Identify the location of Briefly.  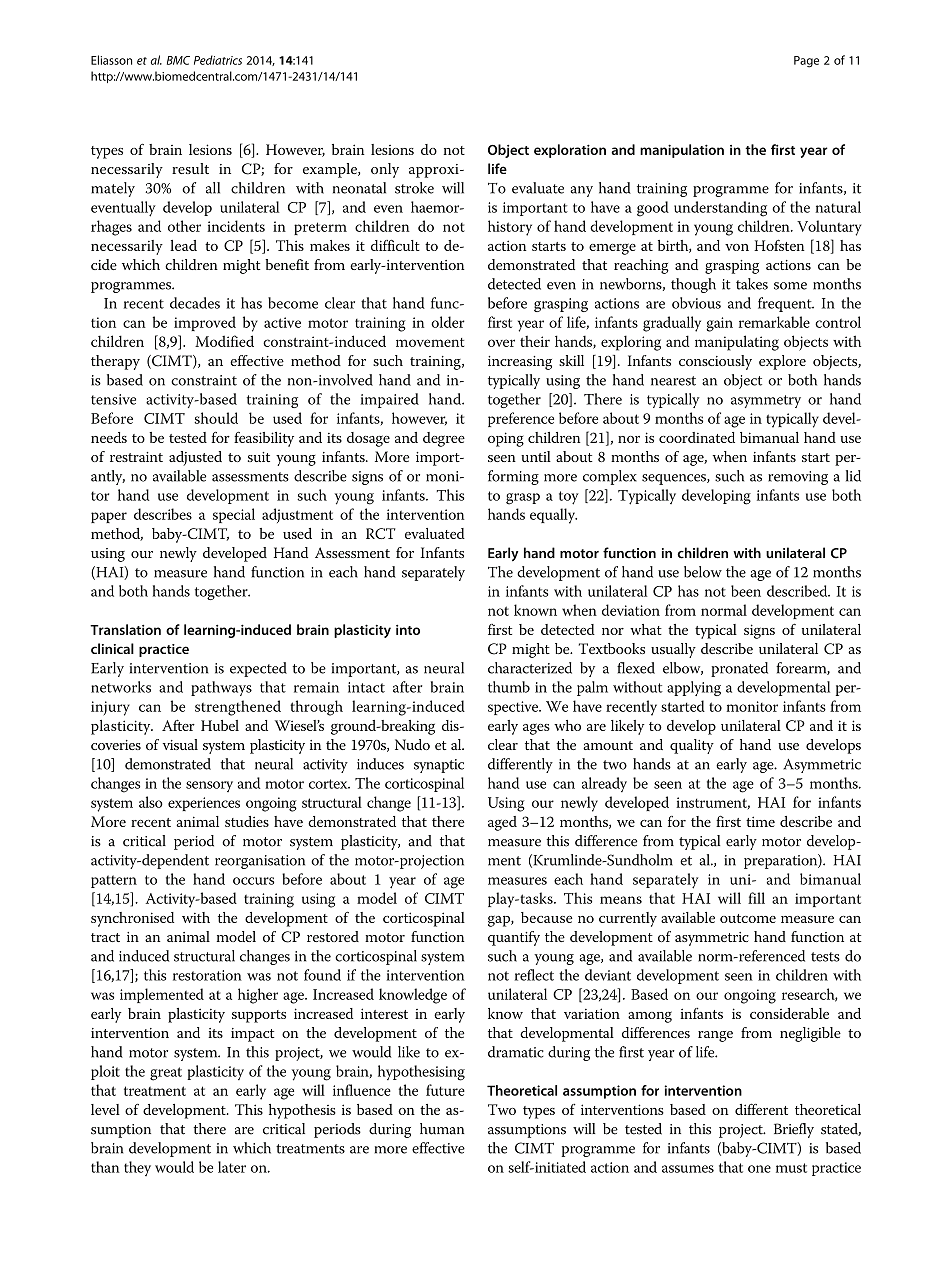
(794, 1130).
